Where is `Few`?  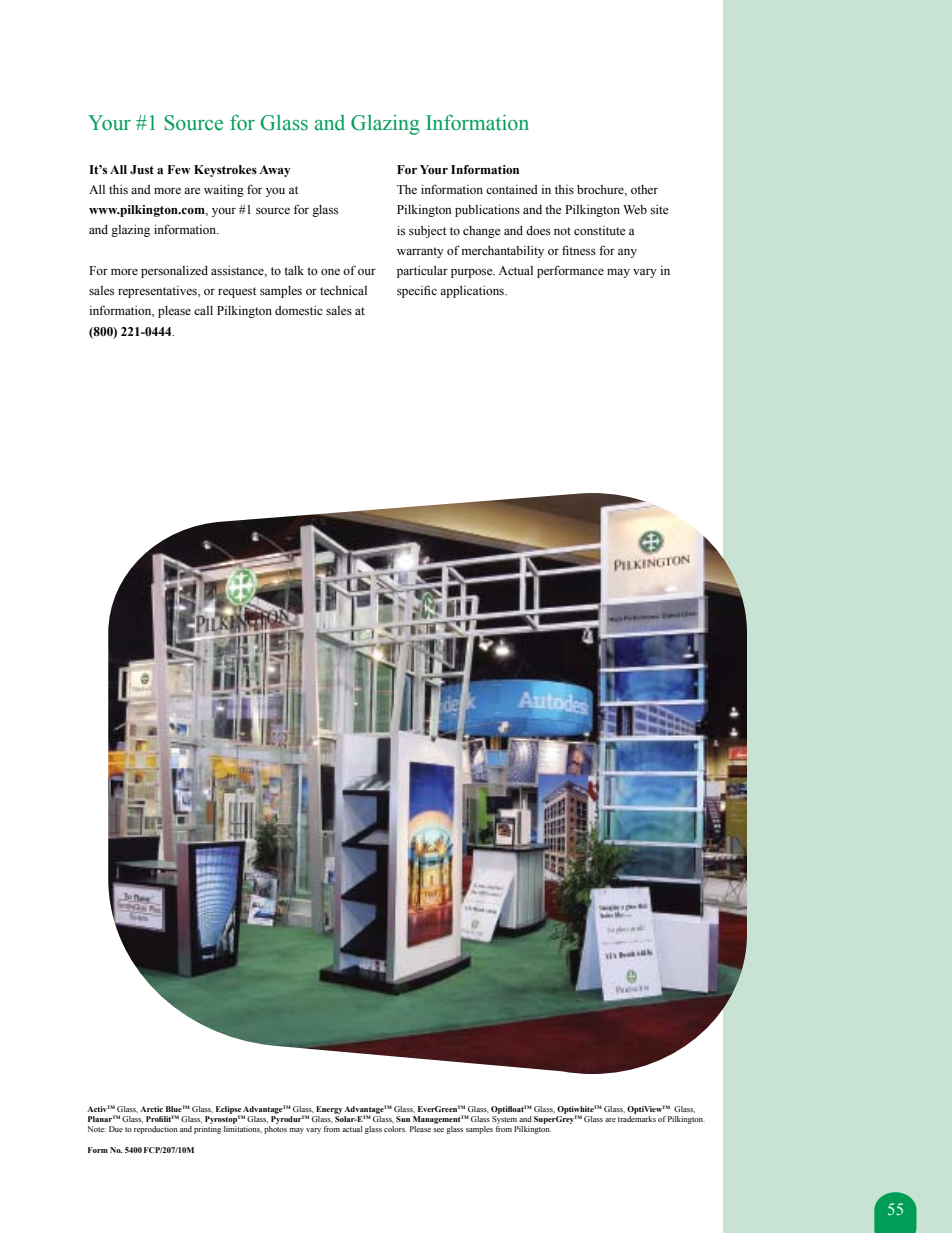 Few is located at coordinates (179, 169).
